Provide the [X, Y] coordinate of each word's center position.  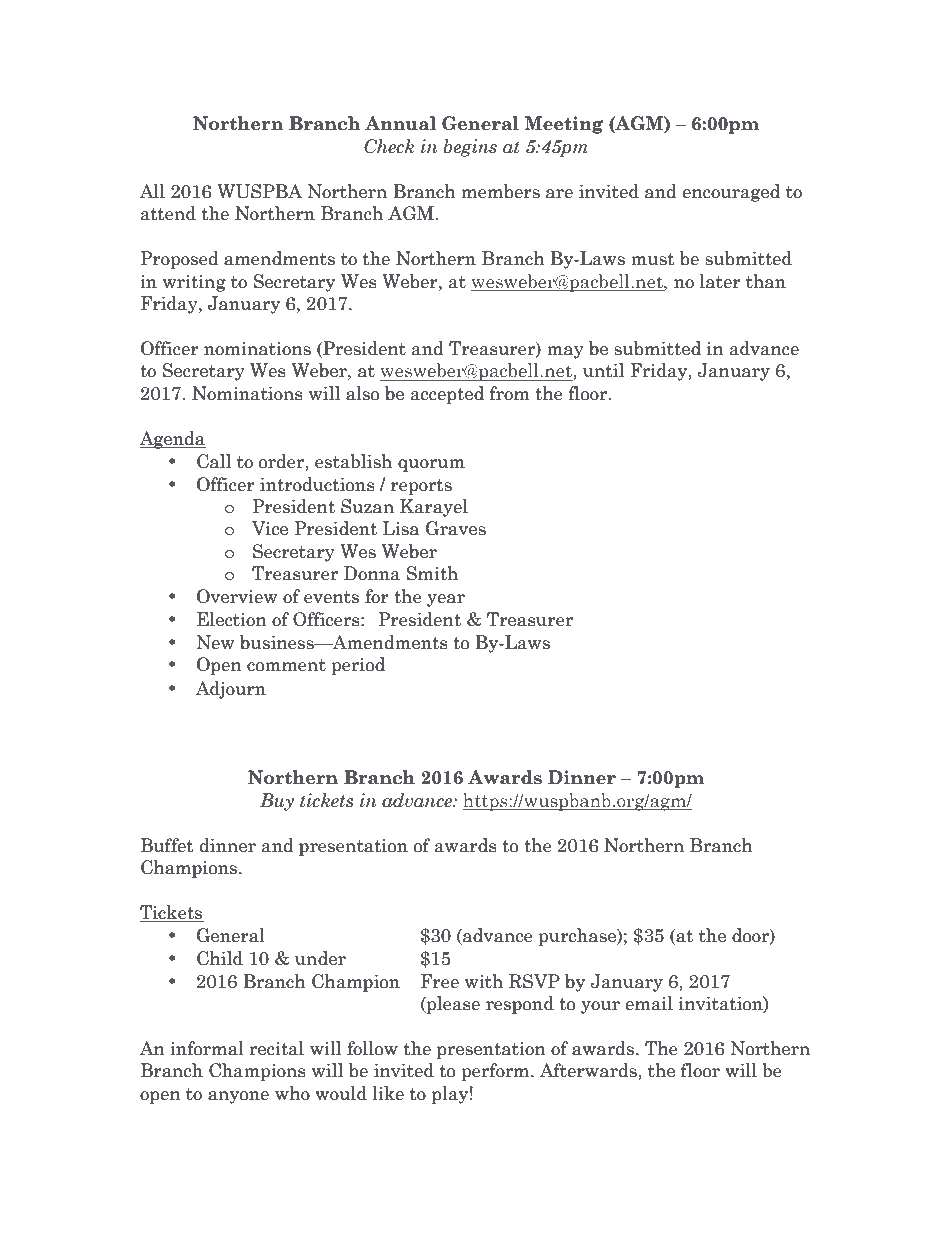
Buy [277, 802]
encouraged [731, 193]
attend [168, 213]
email [649, 1003]
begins [470, 148]
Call [214, 461]
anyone [238, 1097]
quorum [431, 465]
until [603, 370]
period [358, 666]
